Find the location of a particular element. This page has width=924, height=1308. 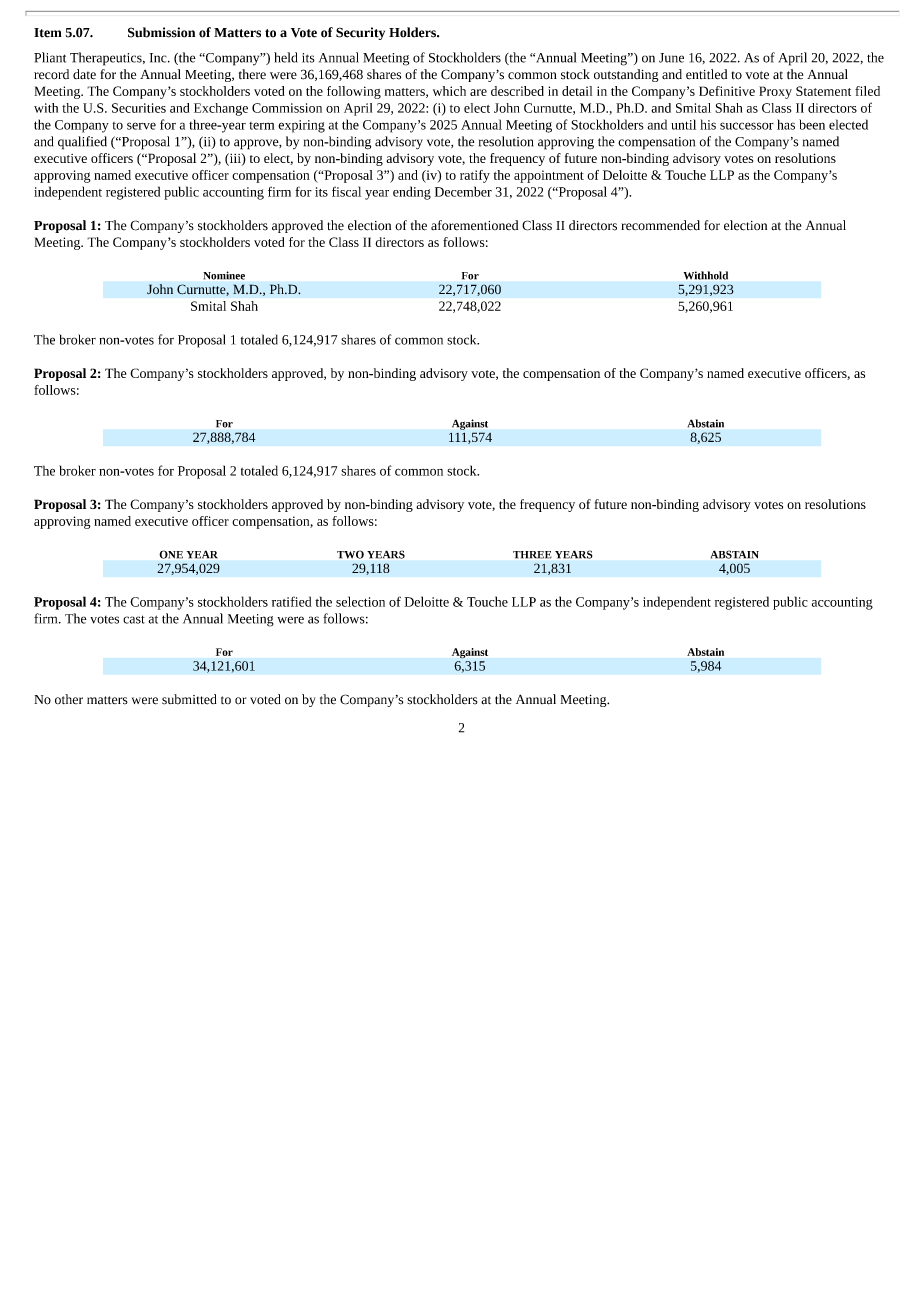

which is located at coordinates (449, 91).
